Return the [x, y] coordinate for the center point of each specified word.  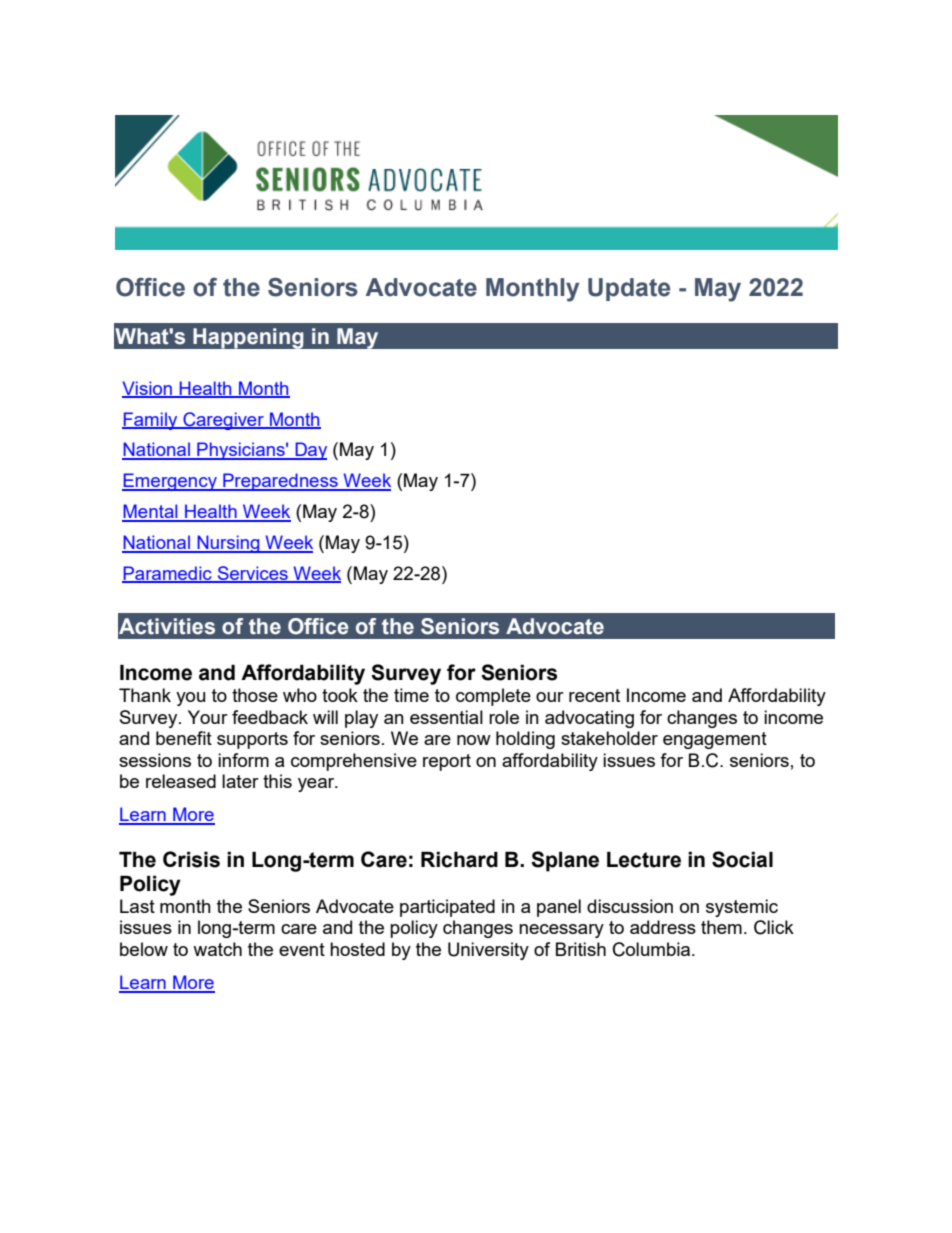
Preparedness [280, 482]
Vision [148, 389]
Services [252, 574]
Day [310, 451]
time [411, 695]
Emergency [170, 482]
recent [594, 695]
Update [629, 289]
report [447, 762]
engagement [715, 740]
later [240, 781]
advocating [589, 719]
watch [217, 949]
